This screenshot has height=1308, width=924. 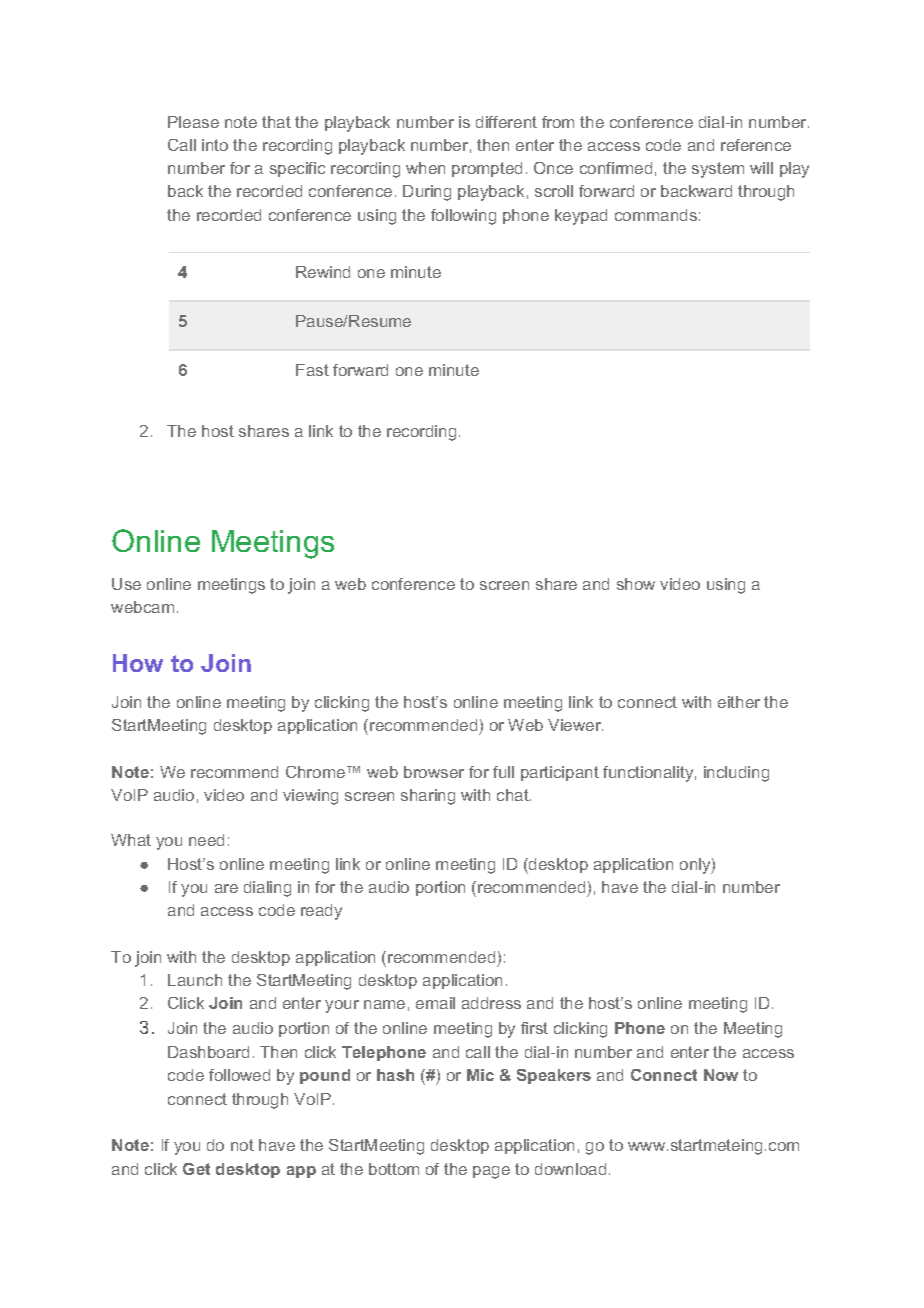 What do you see at coordinates (312, 370) in the screenshot?
I see `Fast` at bounding box center [312, 370].
